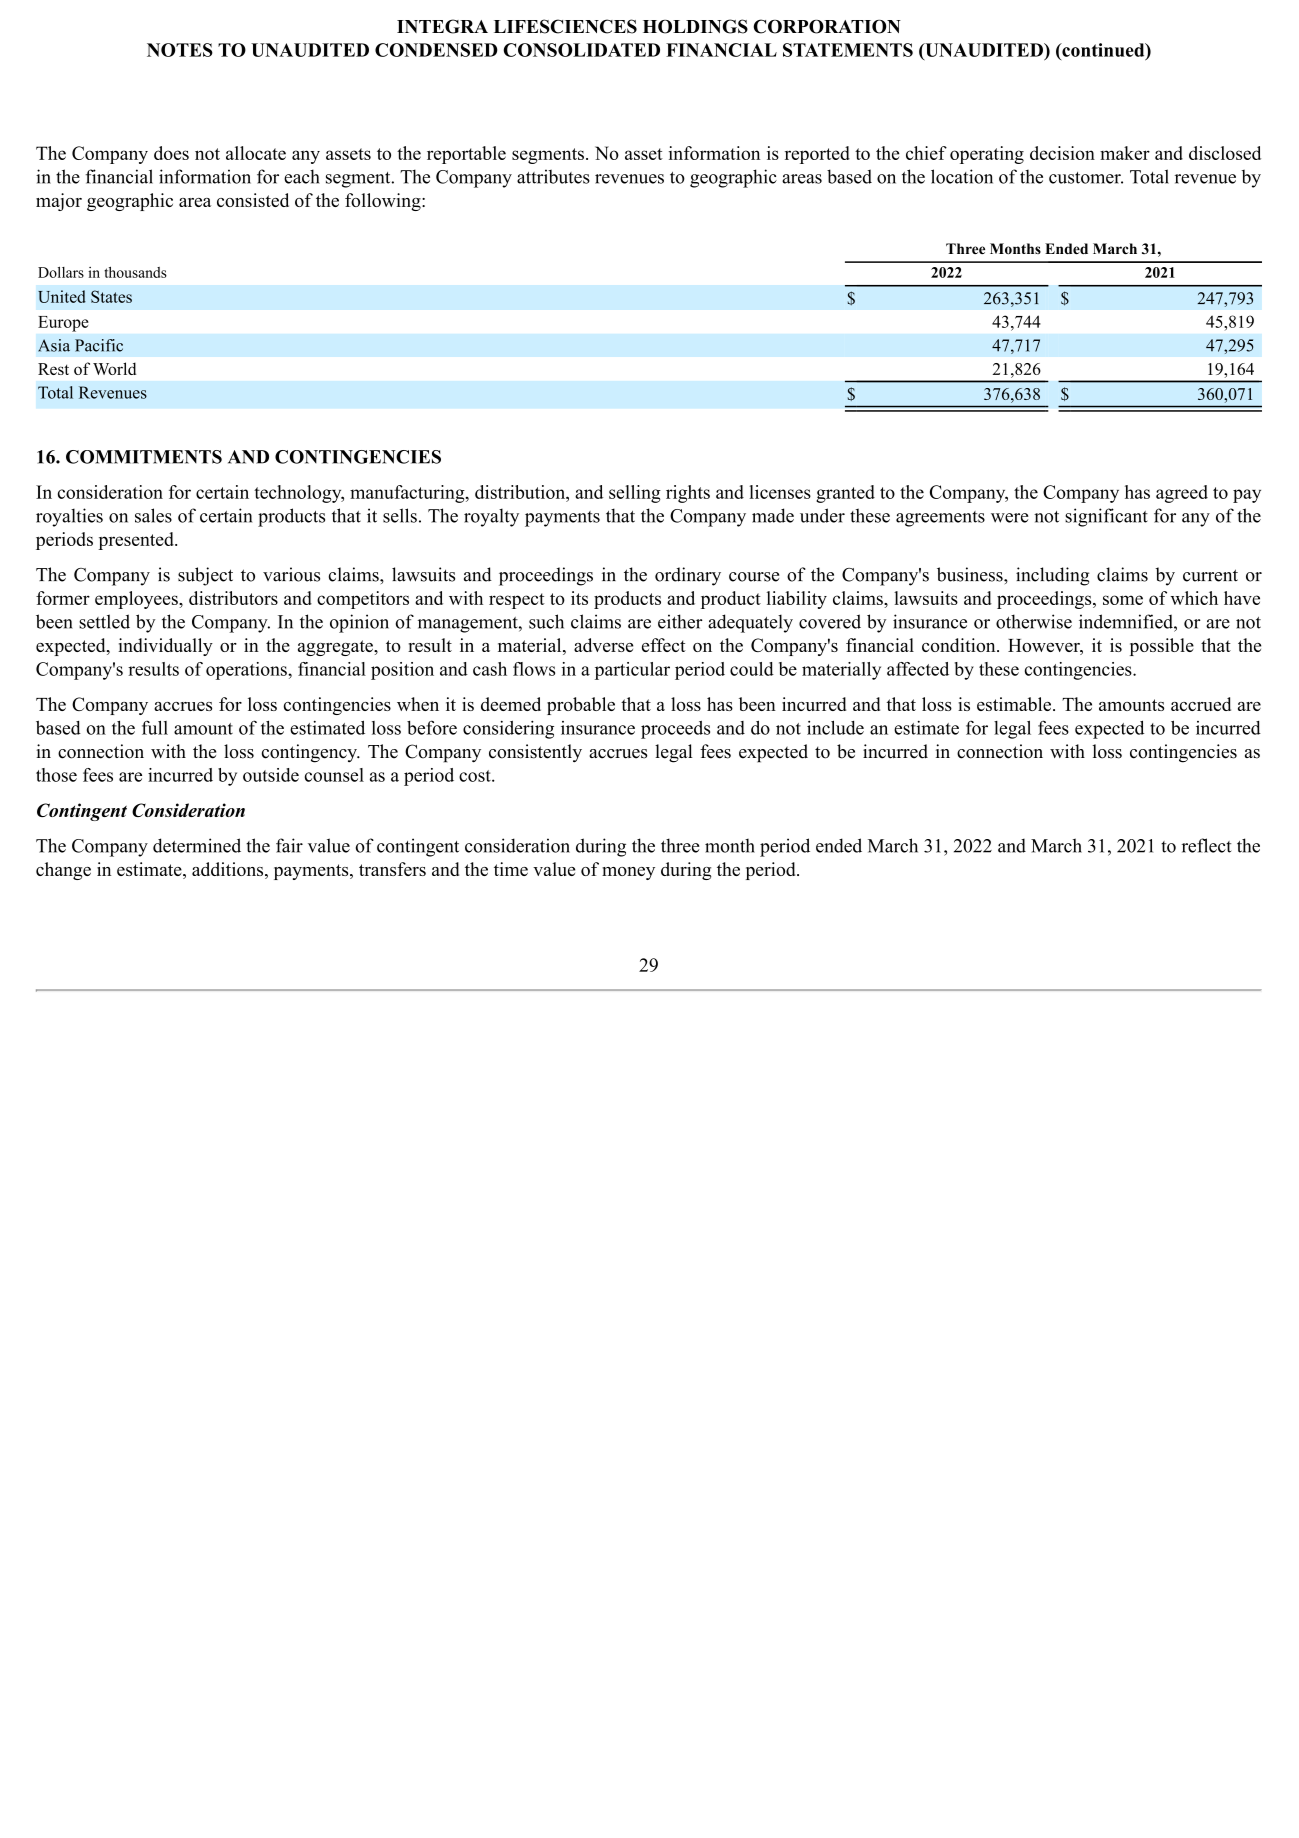  What do you see at coordinates (628, 873) in the document?
I see `money` at bounding box center [628, 873].
